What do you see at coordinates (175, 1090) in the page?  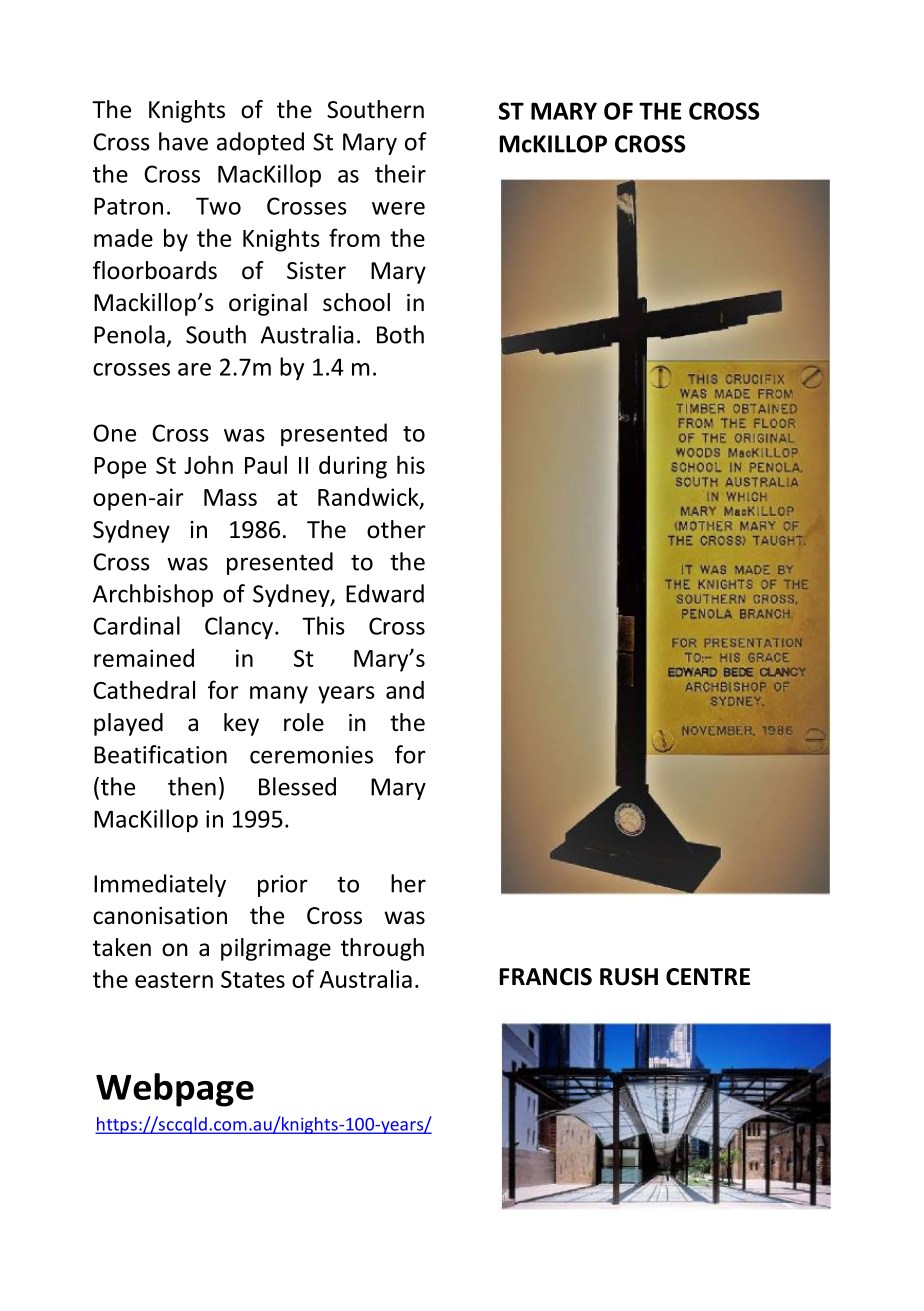 I see `Webpage` at bounding box center [175, 1090].
